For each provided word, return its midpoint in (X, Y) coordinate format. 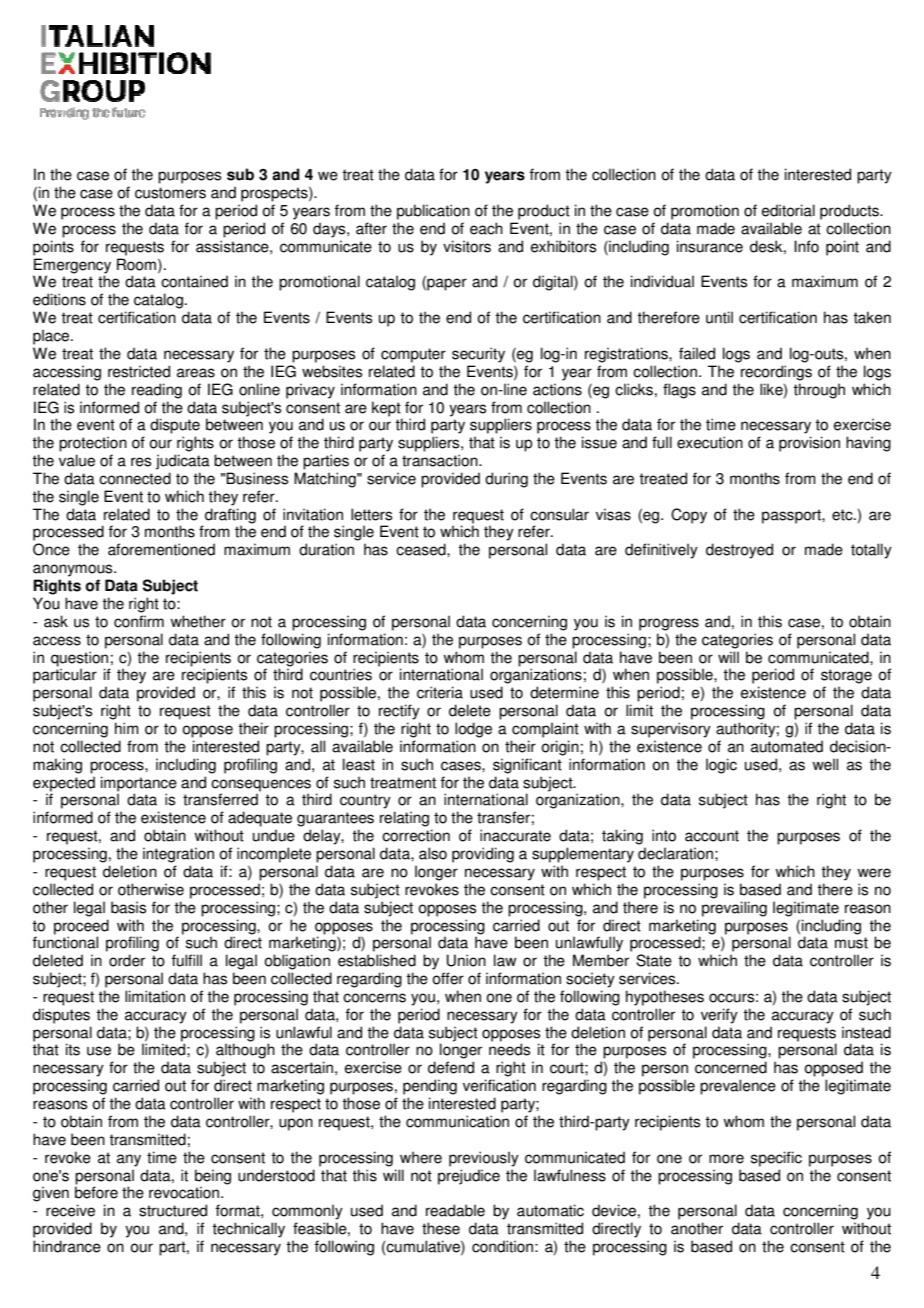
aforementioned (161, 549)
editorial (788, 210)
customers (170, 193)
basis (128, 907)
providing (483, 855)
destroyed (739, 551)
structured (173, 1210)
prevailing (734, 909)
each (486, 228)
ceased (422, 549)
